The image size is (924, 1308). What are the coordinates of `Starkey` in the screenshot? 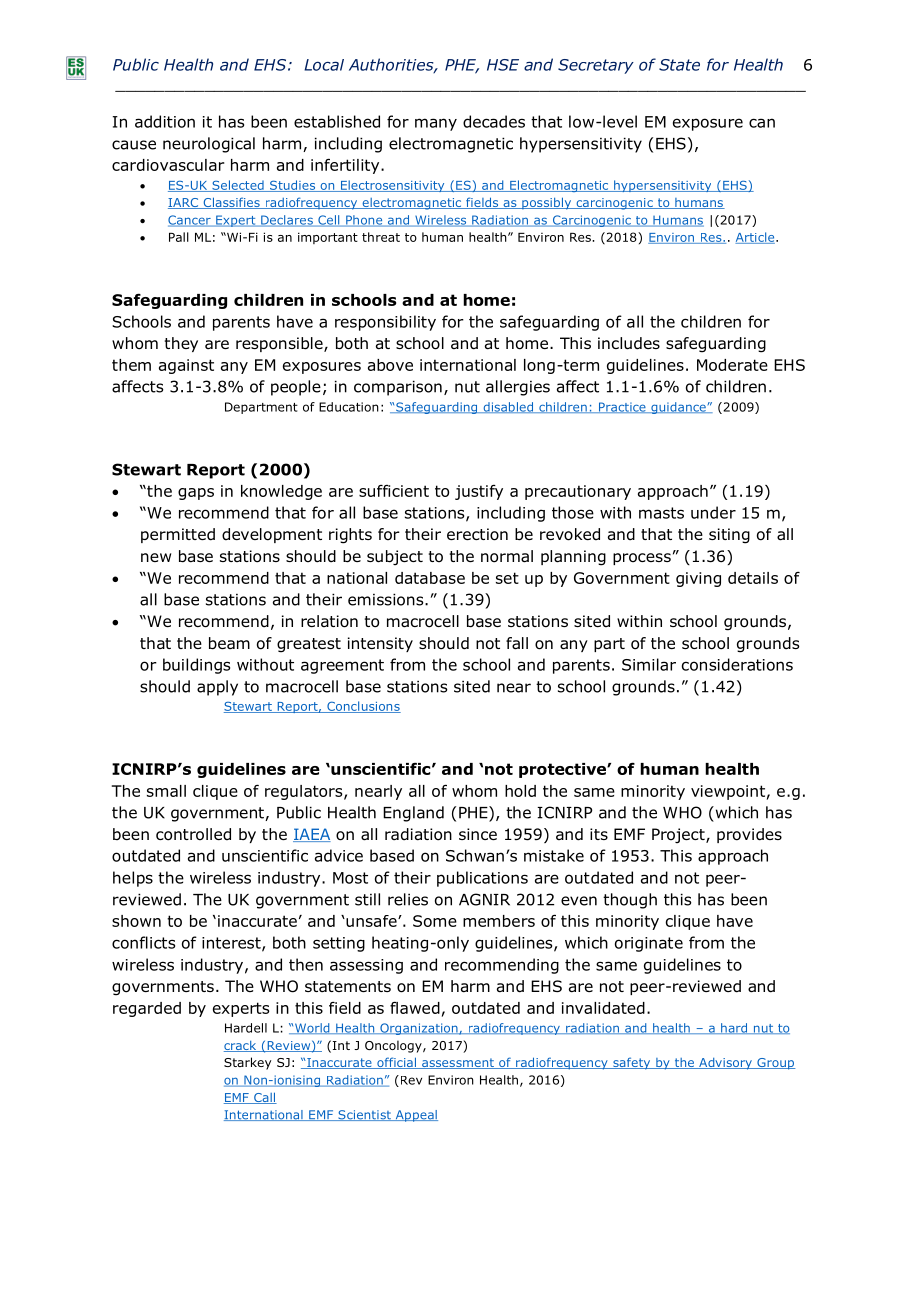 It's located at (247, 1063).
